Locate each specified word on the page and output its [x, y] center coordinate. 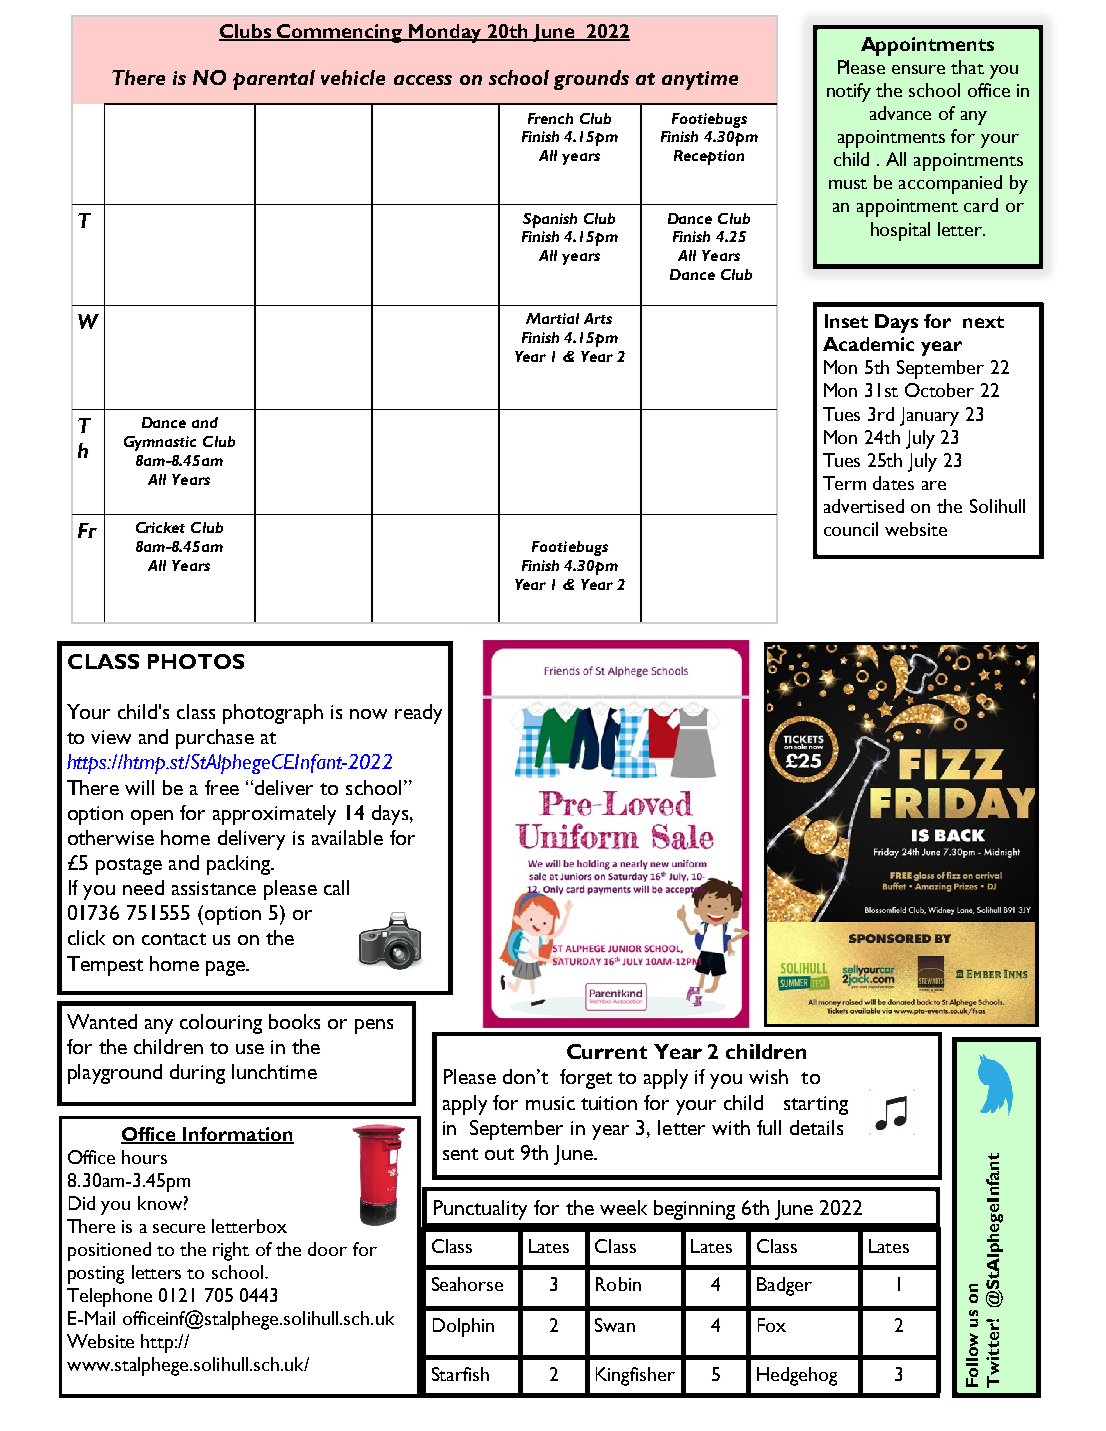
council [851, 529]
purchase [215, 739]
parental [274, 80]
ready [418, 714]
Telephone [109, 1297]
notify [849, 92]
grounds [591, 80]
